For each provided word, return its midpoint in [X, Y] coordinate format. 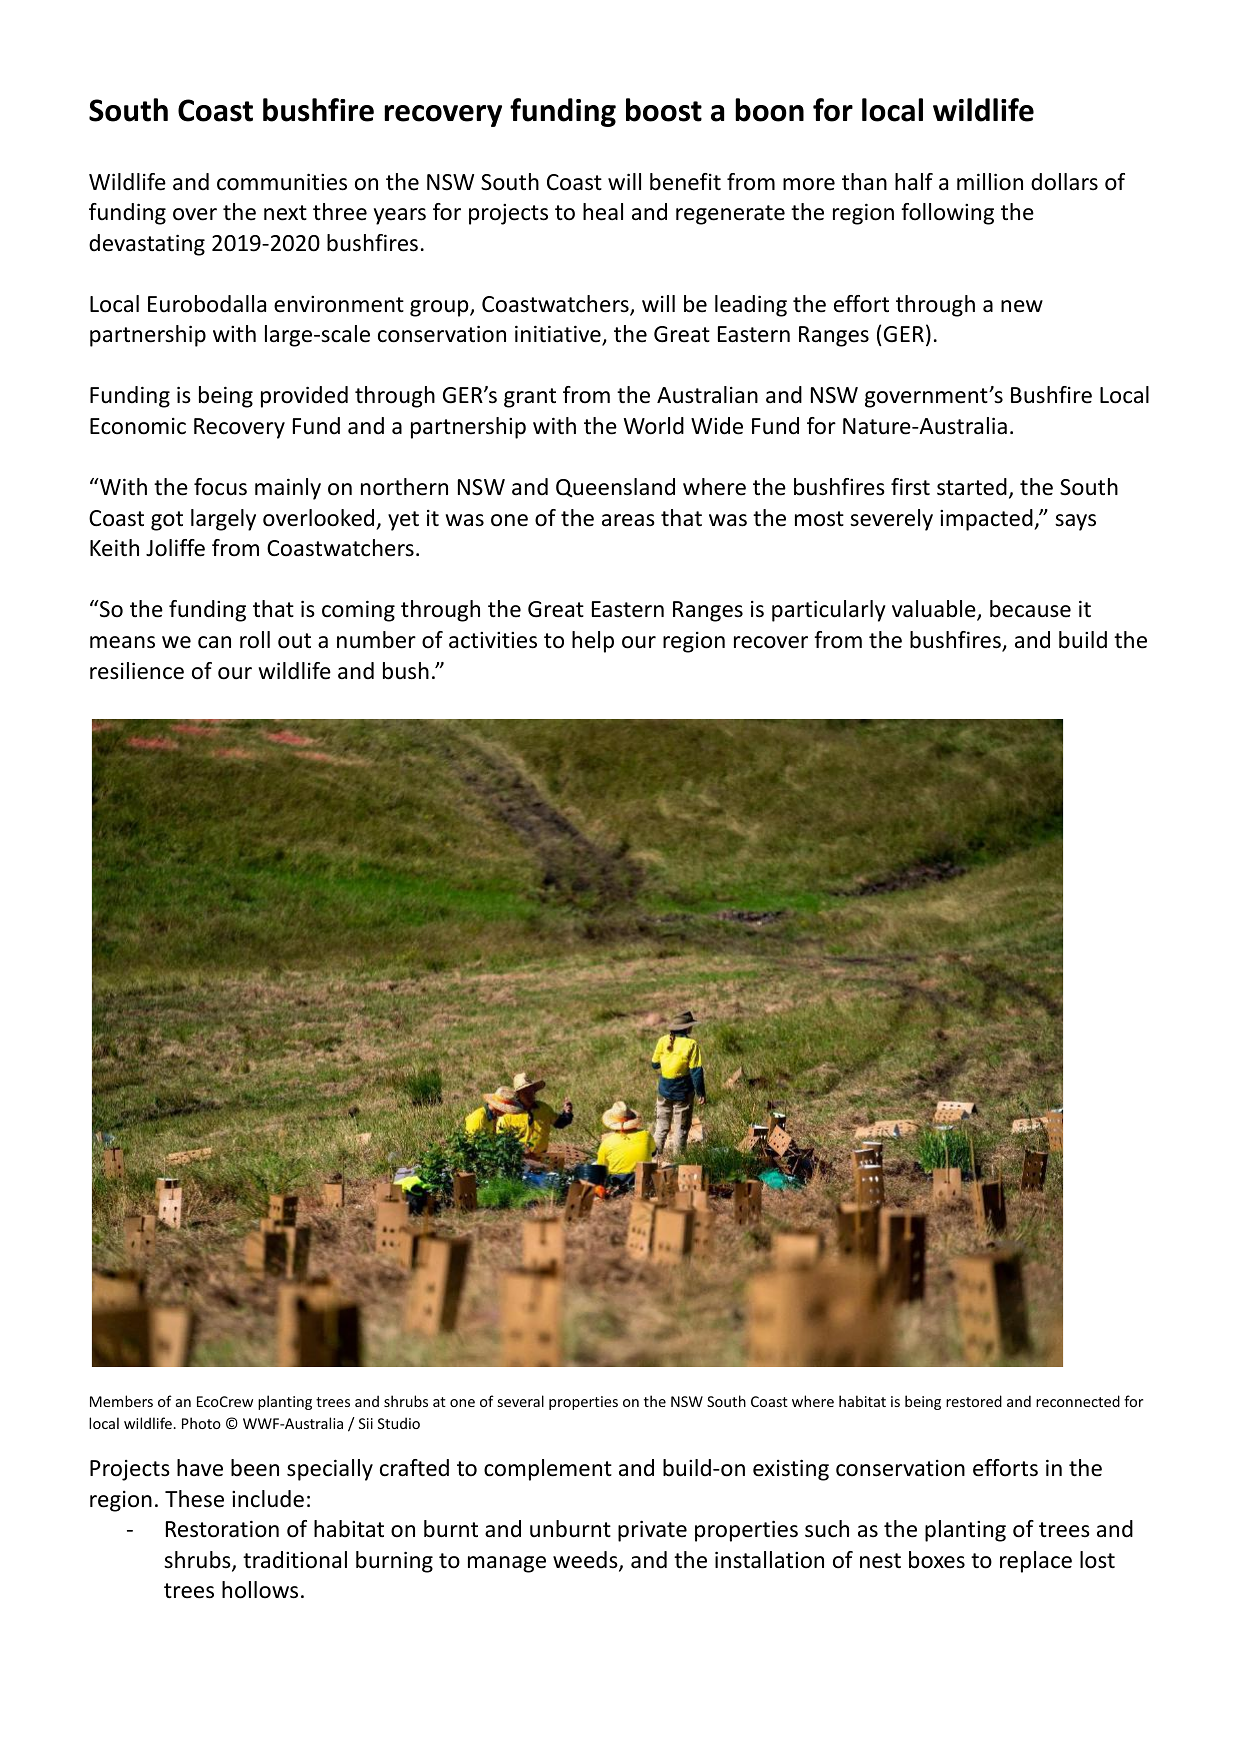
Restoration [222, 1529]
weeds [586, 1561]
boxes [937, 1560]
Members [121, 1401]
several [521, 1401]
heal [603, 212]
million [990, 182]
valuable [935, 610]
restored [974, 1401]
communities [282, 182]
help [593, 642]
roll [255, 640]
